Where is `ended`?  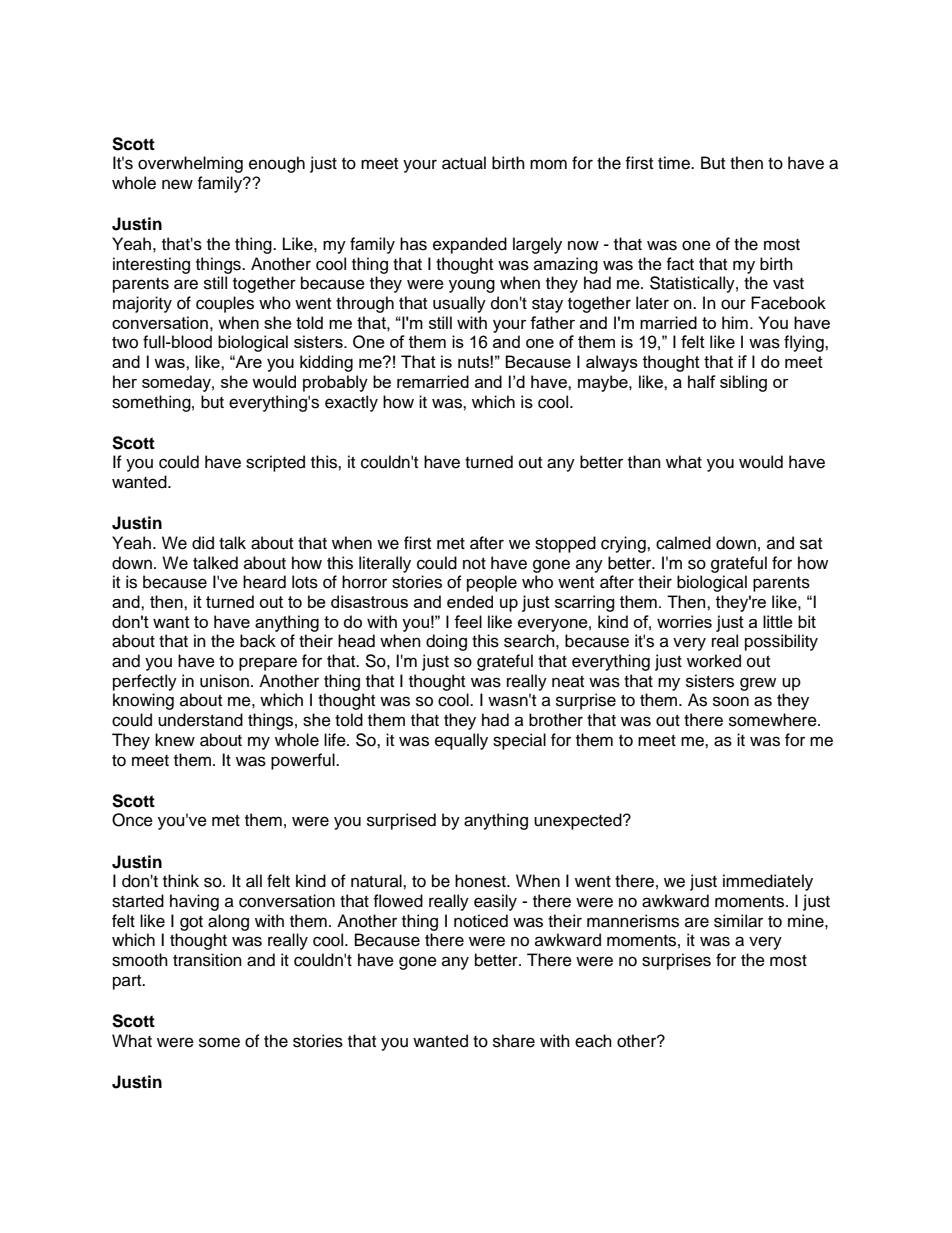
ended is located at coordinates (470, 601).
